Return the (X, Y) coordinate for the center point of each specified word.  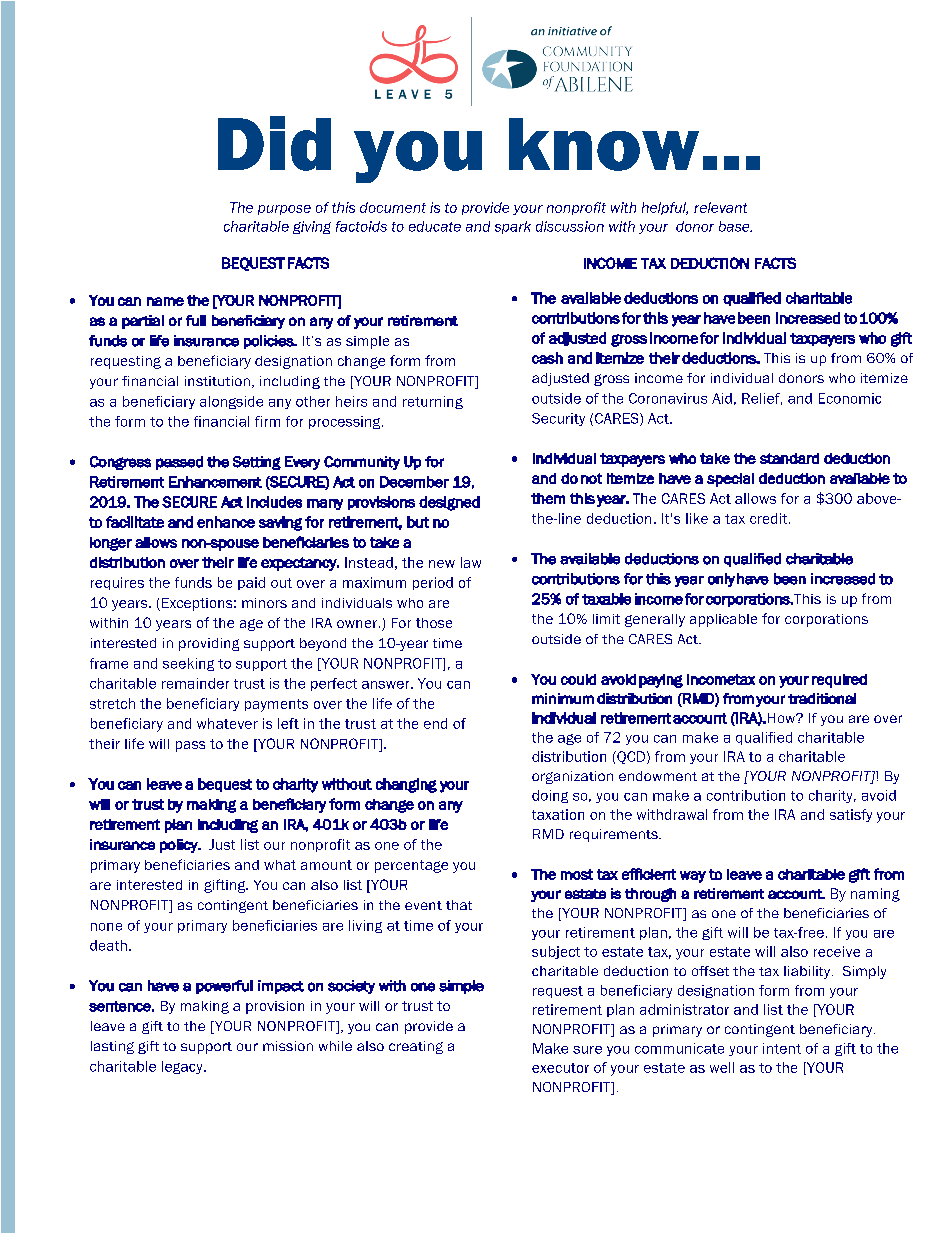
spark (513, 227)
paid (251, 583)
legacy (183, 1067)
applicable (723, 620)
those (434, 623)
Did (274, 143)
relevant (720, 207)
